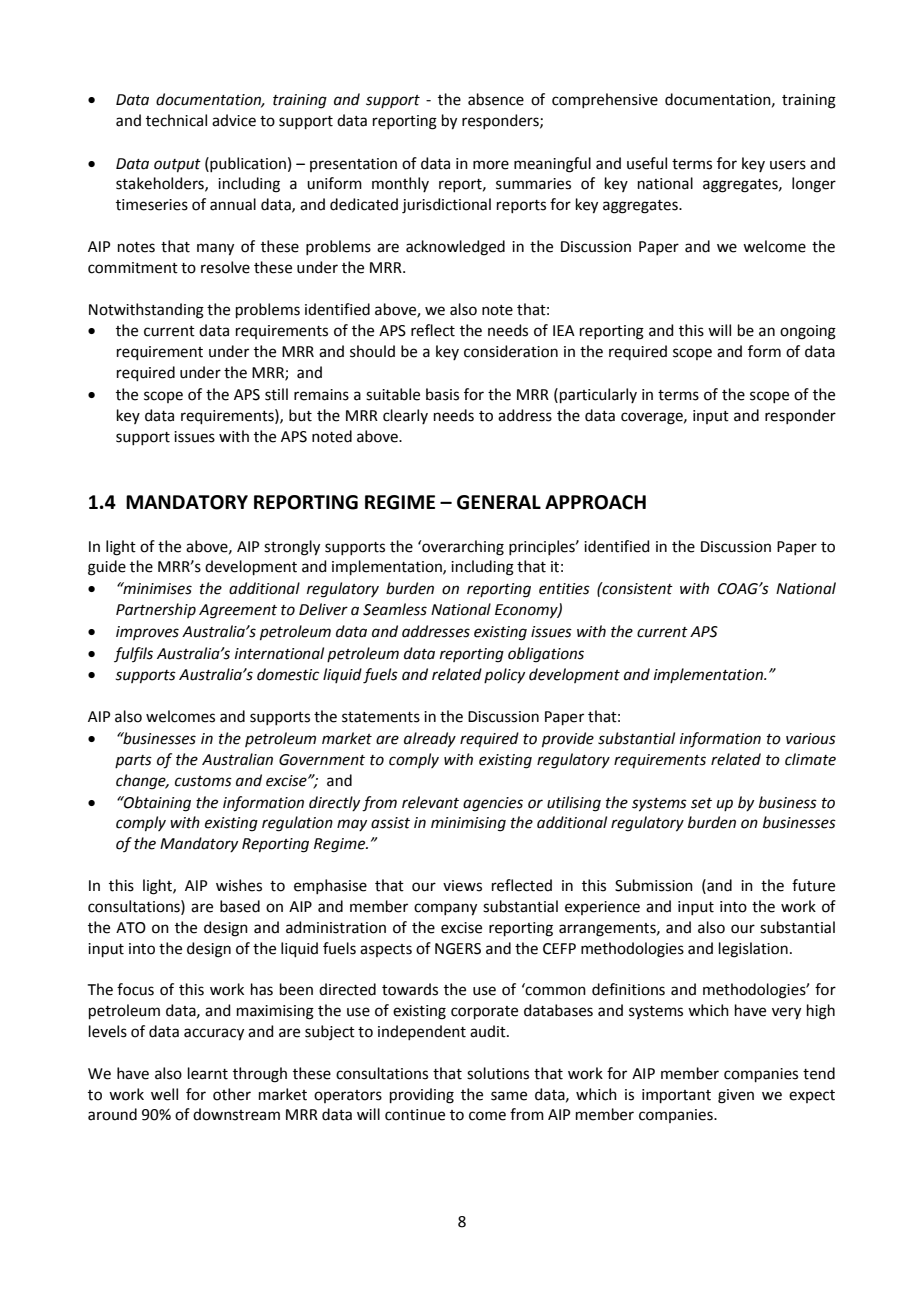 This page has height=1308, width=924. I want to click on technical, so click(176, 120).
